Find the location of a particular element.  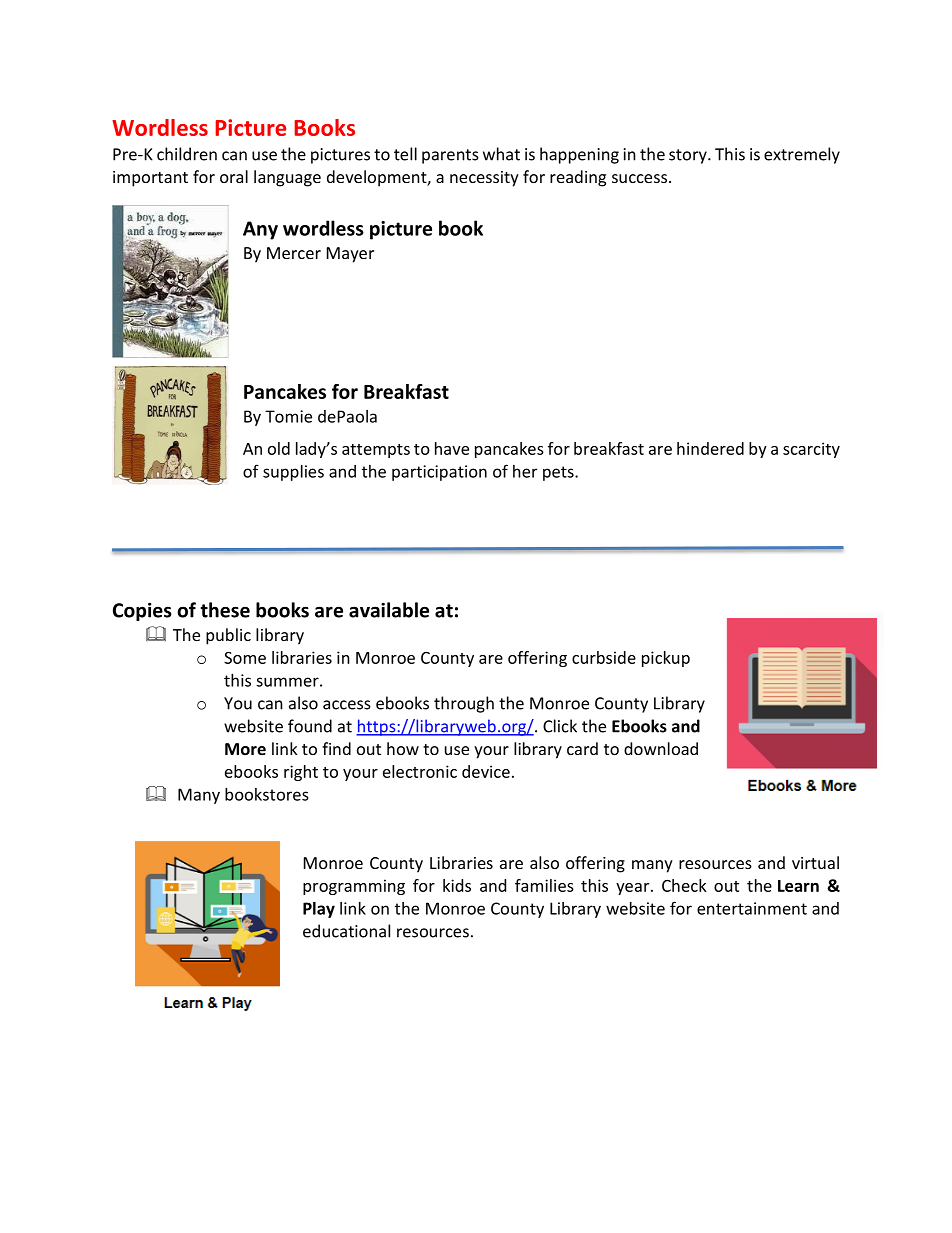

download is located at coordinates (661, 748).
